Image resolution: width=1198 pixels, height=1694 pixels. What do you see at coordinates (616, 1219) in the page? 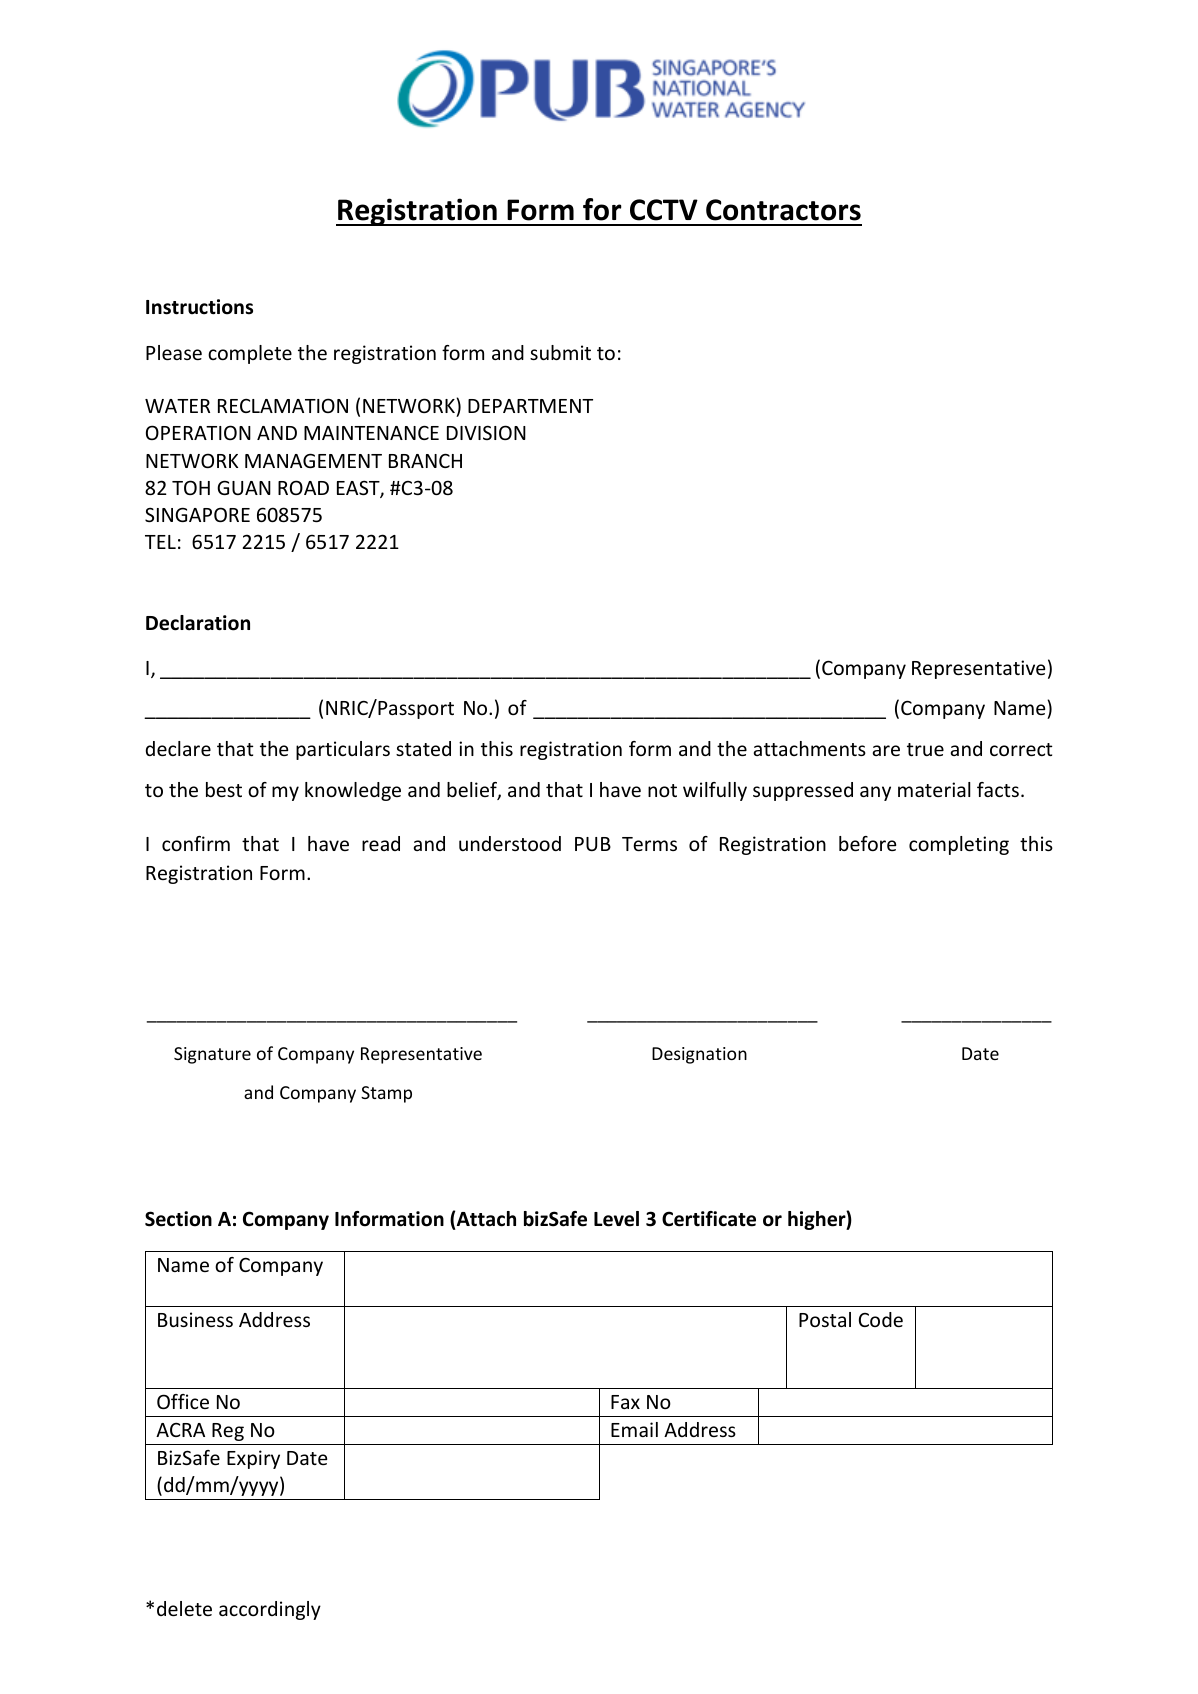
I see `Level` at bounding box center [616, 1219].
